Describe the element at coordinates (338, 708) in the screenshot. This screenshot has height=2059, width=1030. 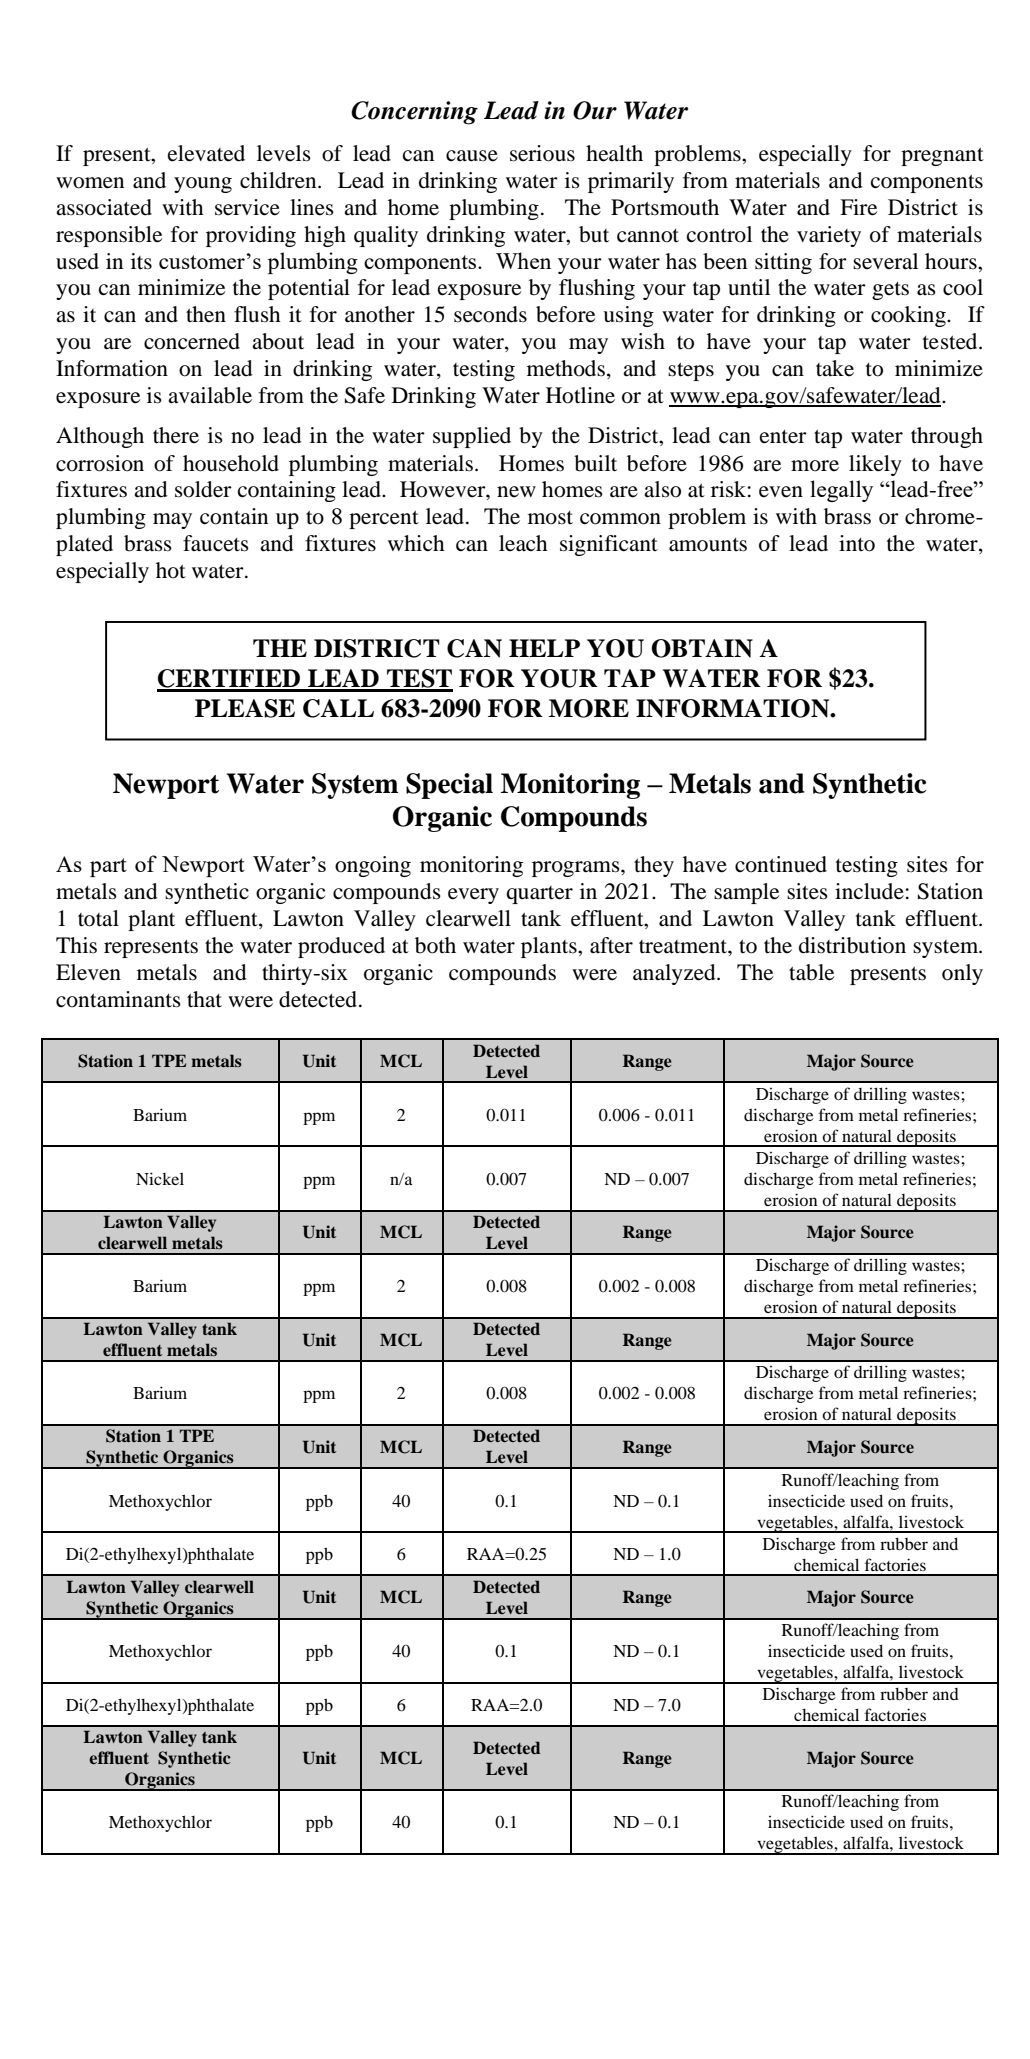
I see `CALL` at that location.
